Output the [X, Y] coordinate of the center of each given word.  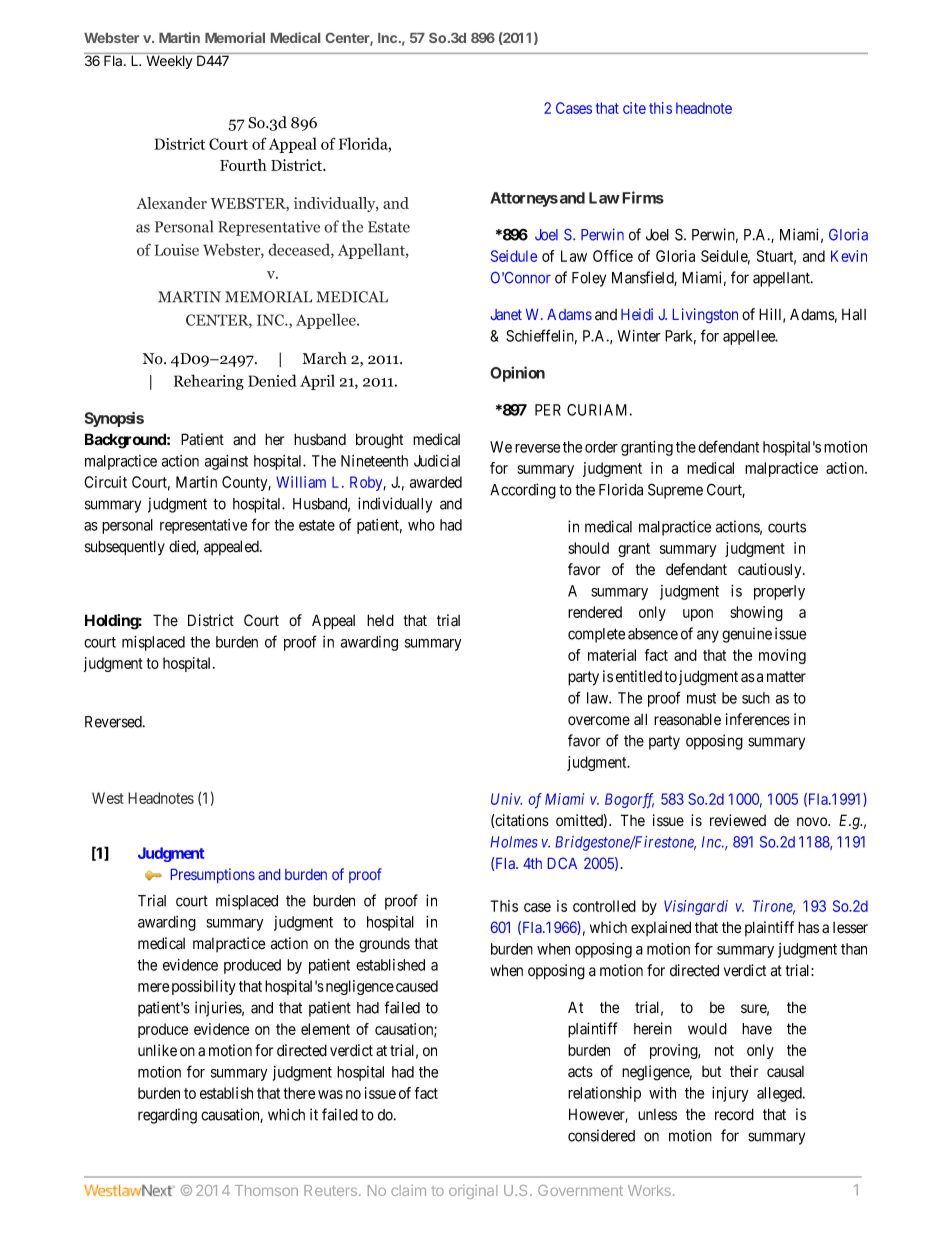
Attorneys [524, 199]
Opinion [517, 374]
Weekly [170, 62]
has [808, 927]
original [473, 1192]
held [380, 620]
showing [756, 613]
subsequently [125, 548]
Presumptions [213, 875]
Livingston [705, 315]
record [734, 1114]
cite [634, 108]
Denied [272, 380]
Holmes [514, 842]
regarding [167, 1116]
